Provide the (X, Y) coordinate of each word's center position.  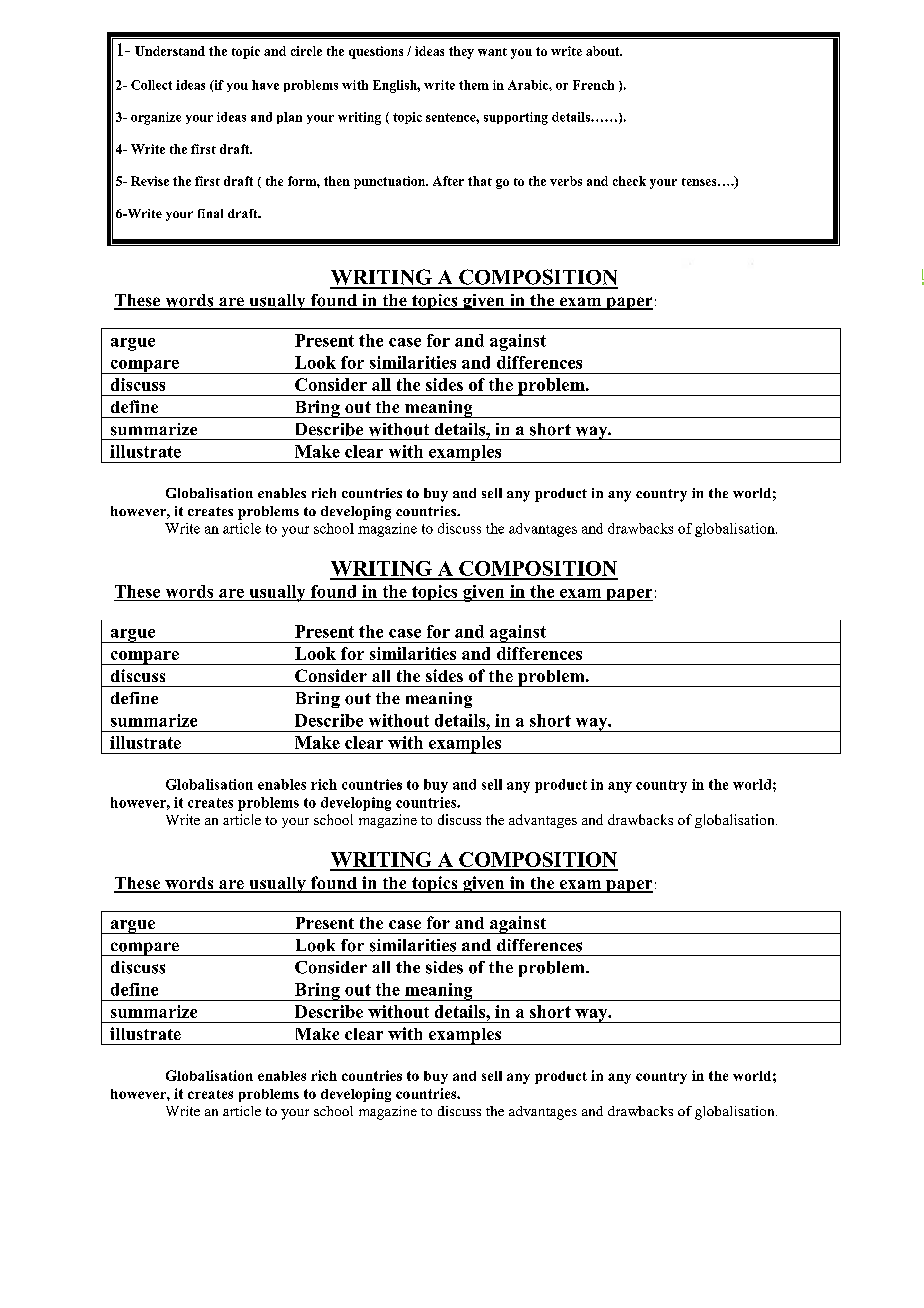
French (593, 85)
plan (289, 118)
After (448, 181)
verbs (566, 181)
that (480, 181)
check (629, 181)
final (210, 213)
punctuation (391, 182)
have (265, 85)
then (337, 181)
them (474, 85)
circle (306, 51)
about (604, 51)
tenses (700, 182)
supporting (516, 118)
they (461, 52)
